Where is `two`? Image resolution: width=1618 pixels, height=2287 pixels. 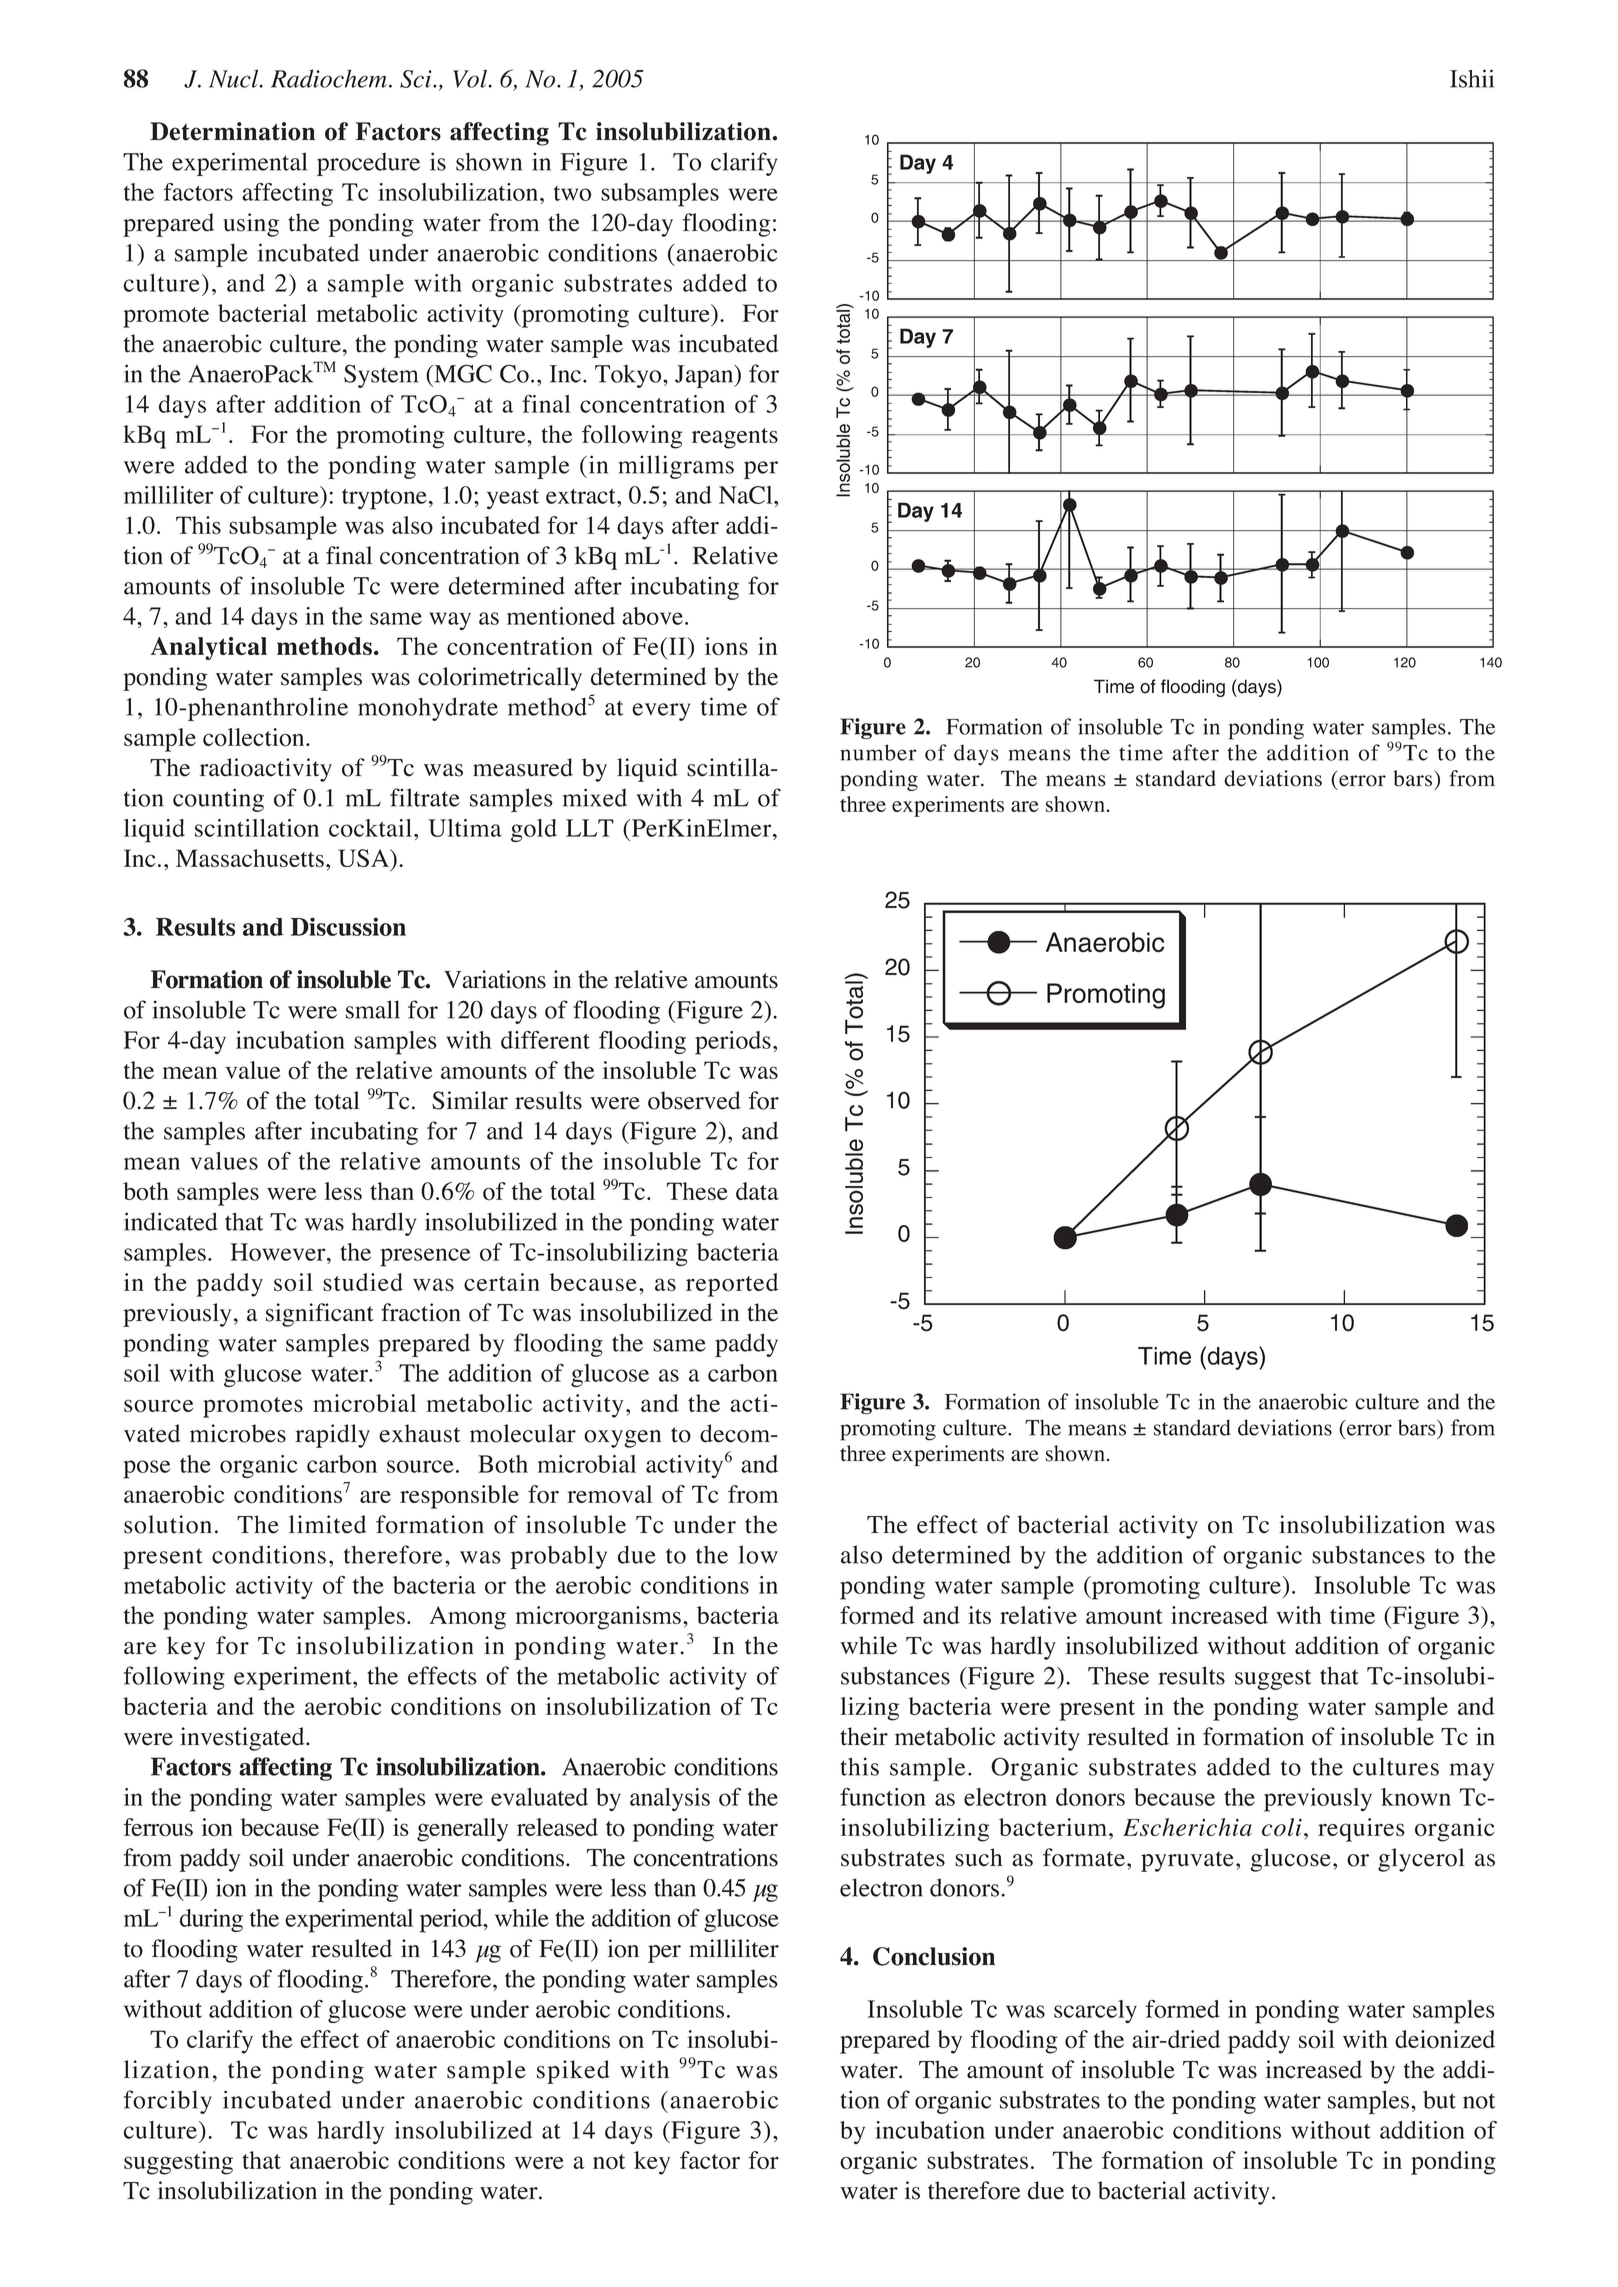 two is located at coordinates (572, 193).
